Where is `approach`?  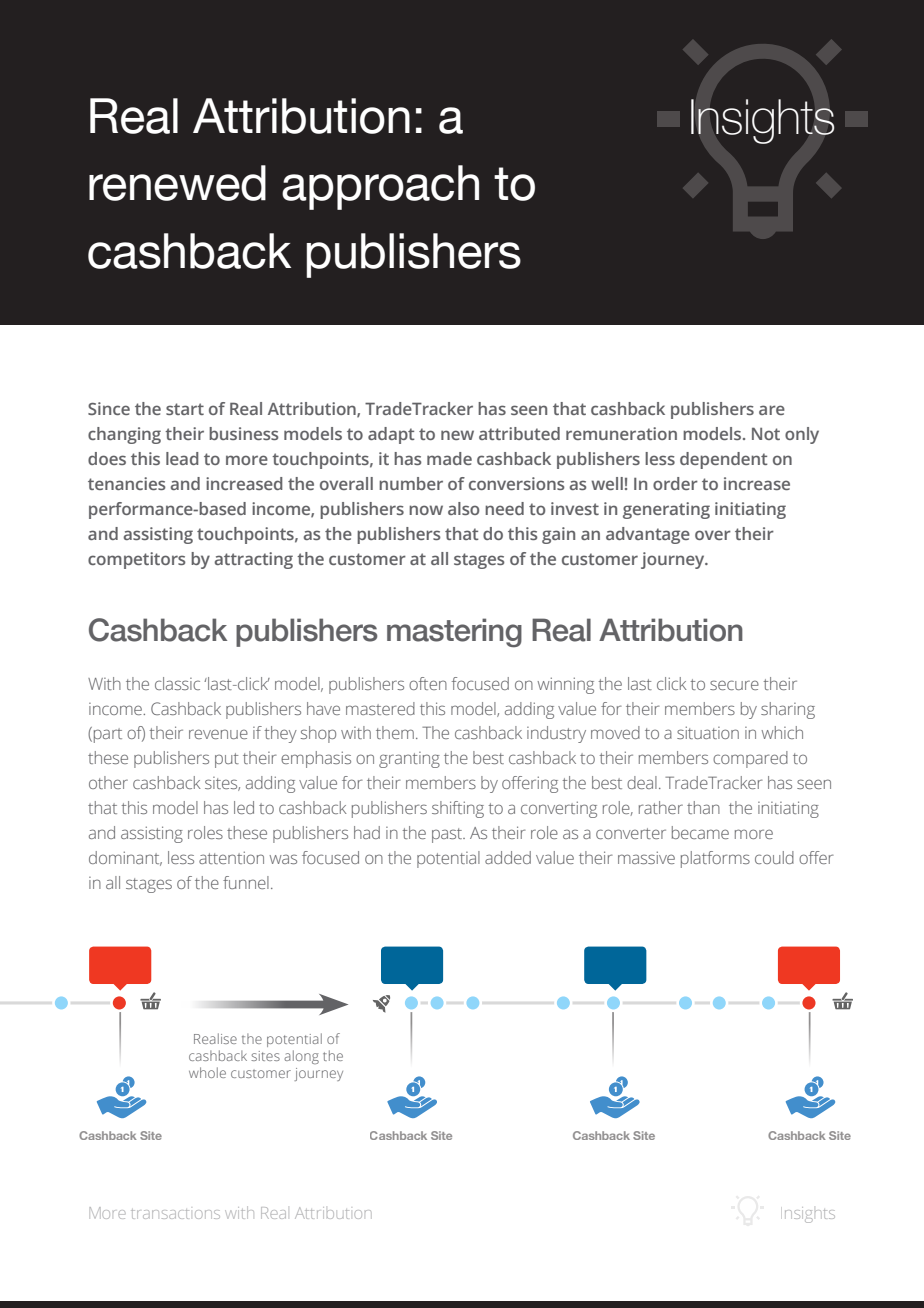 approach is located at coordinates (380, 187).
